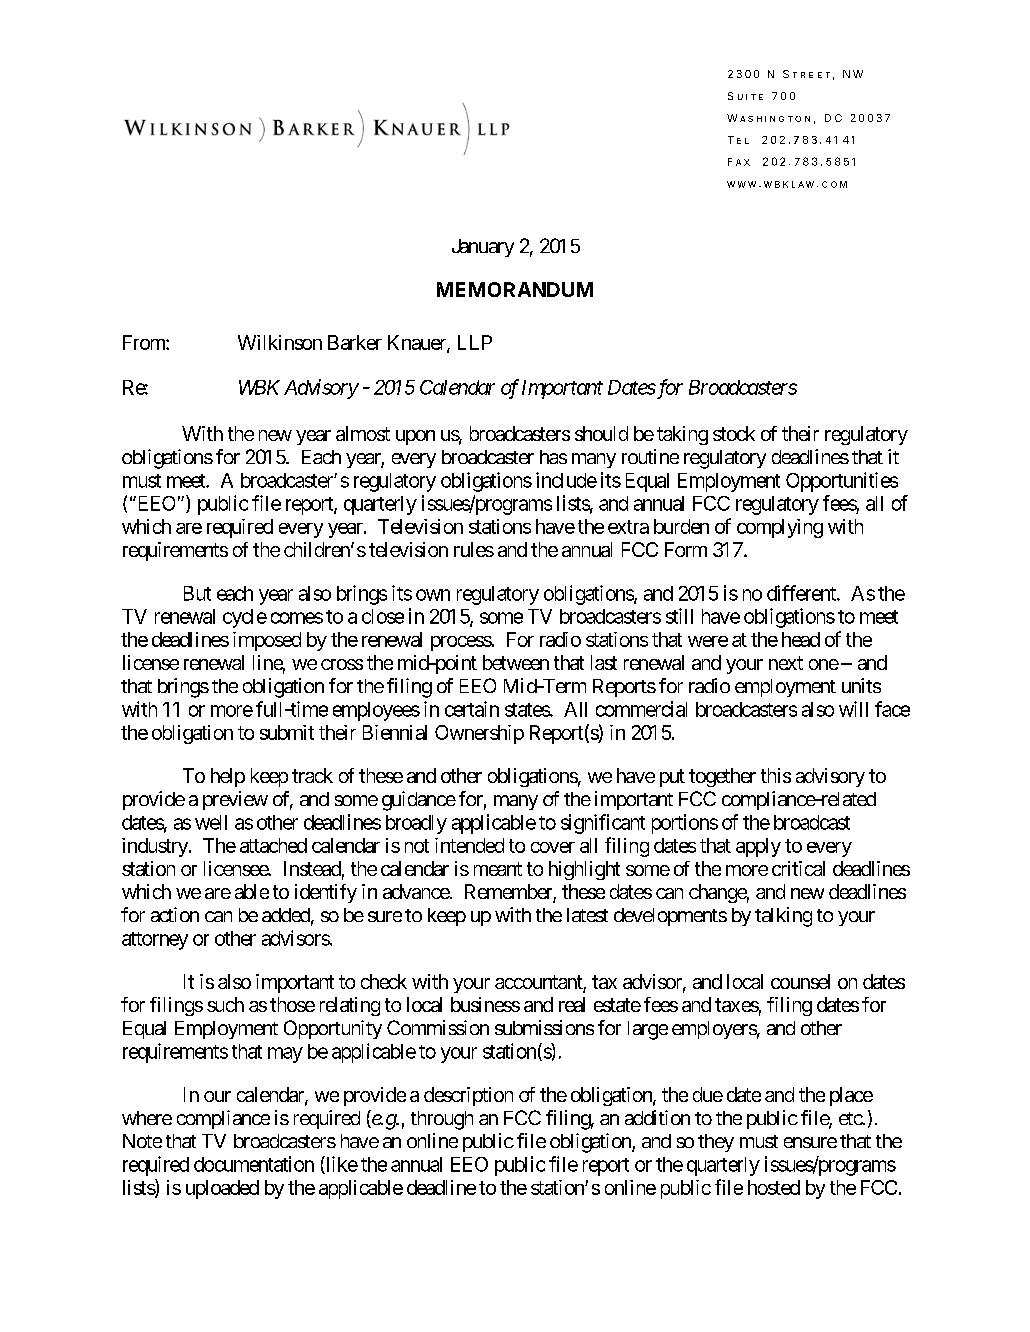  What do you see at coordinates (515, 289) in the screenshot?
I see `MEMORANDUM` at bounding box center [515, 289].
